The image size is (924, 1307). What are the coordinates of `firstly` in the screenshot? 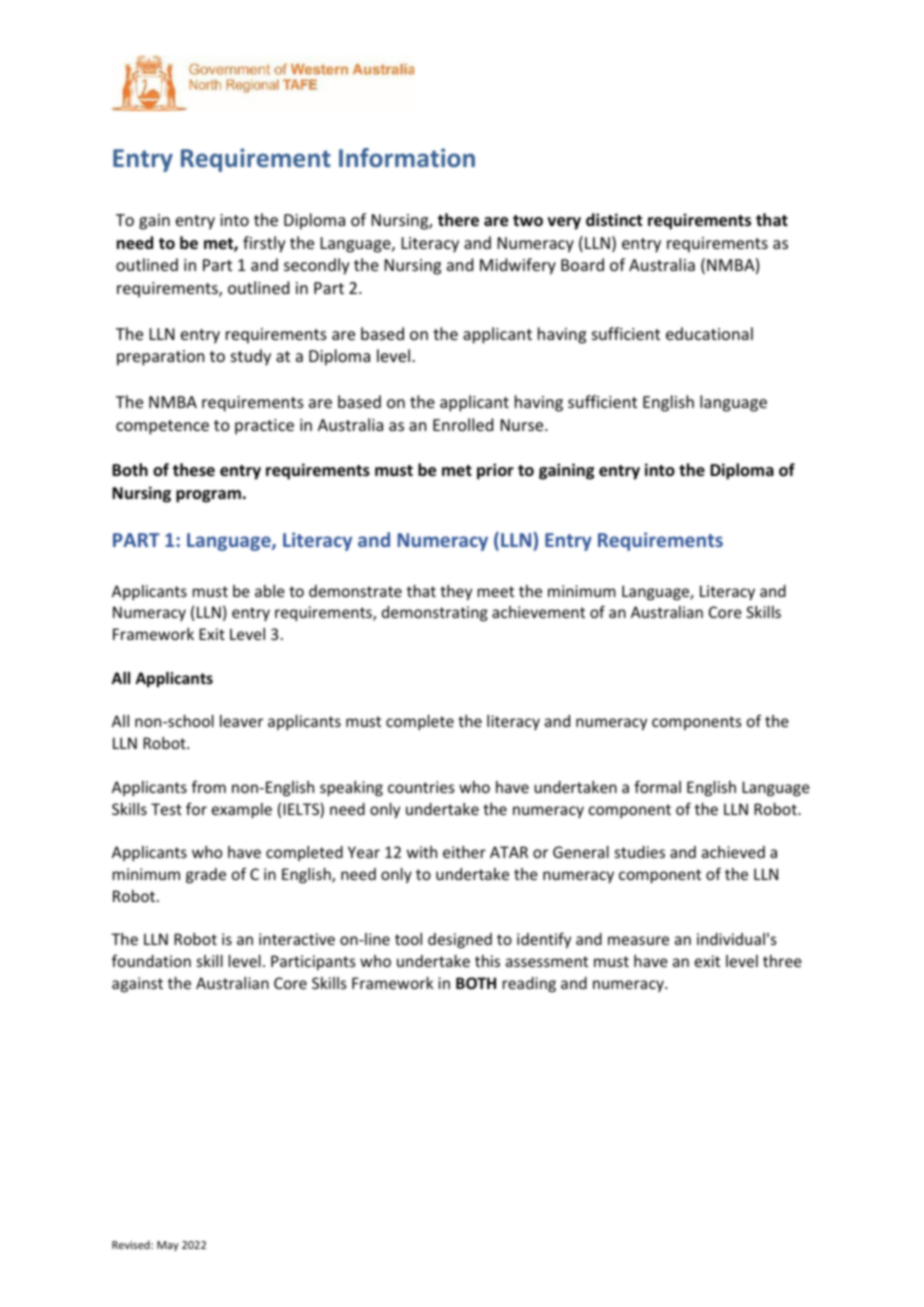 It's located at (264, 244).
